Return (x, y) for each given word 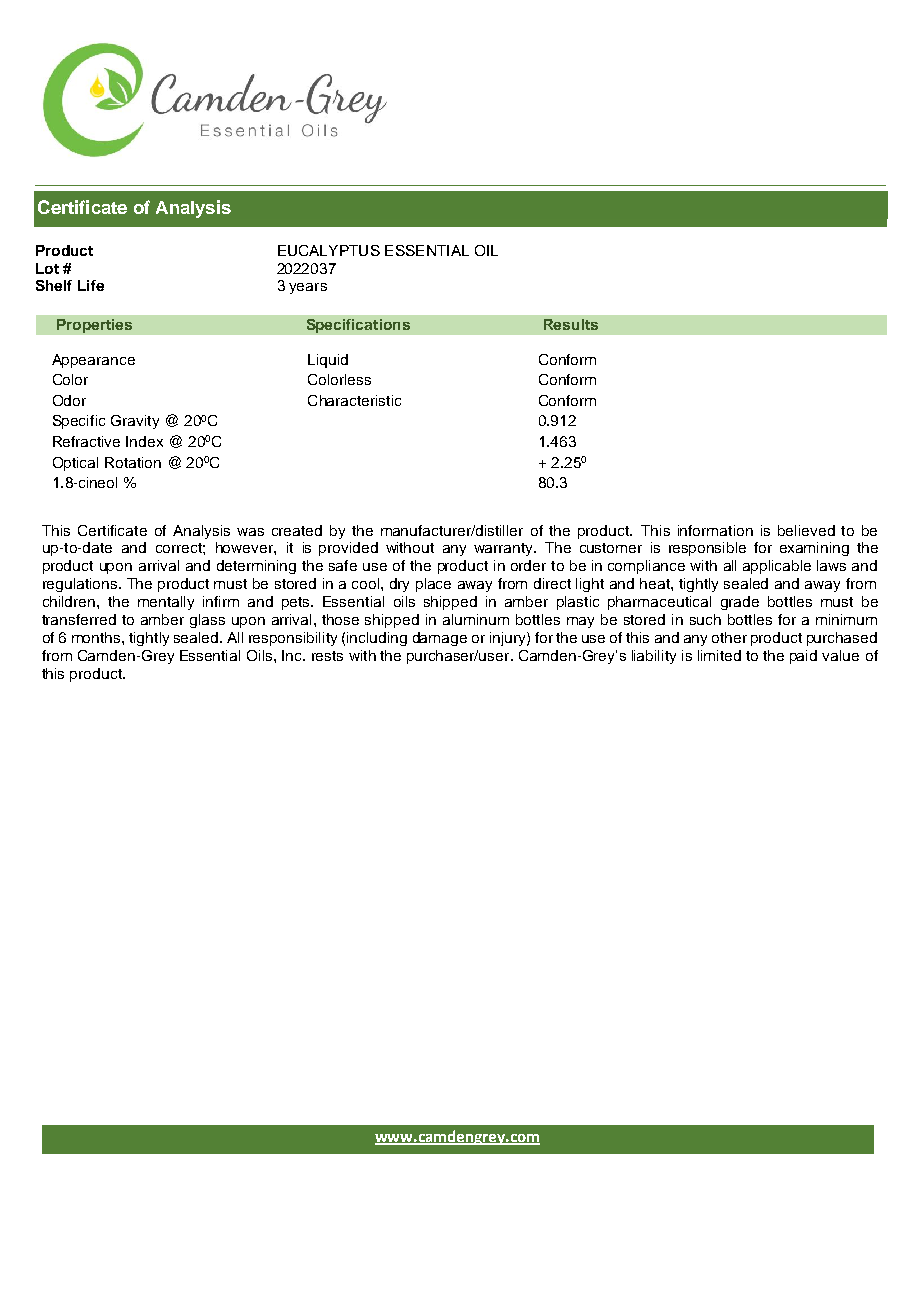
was (250, 532)
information (715, 530)
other (729, 637)
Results (571, 324)
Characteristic (354, 400)
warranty (504, 549)
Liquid (328, 361)
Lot (47, 268)
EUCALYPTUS (329, 250)
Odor (69, 400)
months (97, 637)
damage (440, 639)
